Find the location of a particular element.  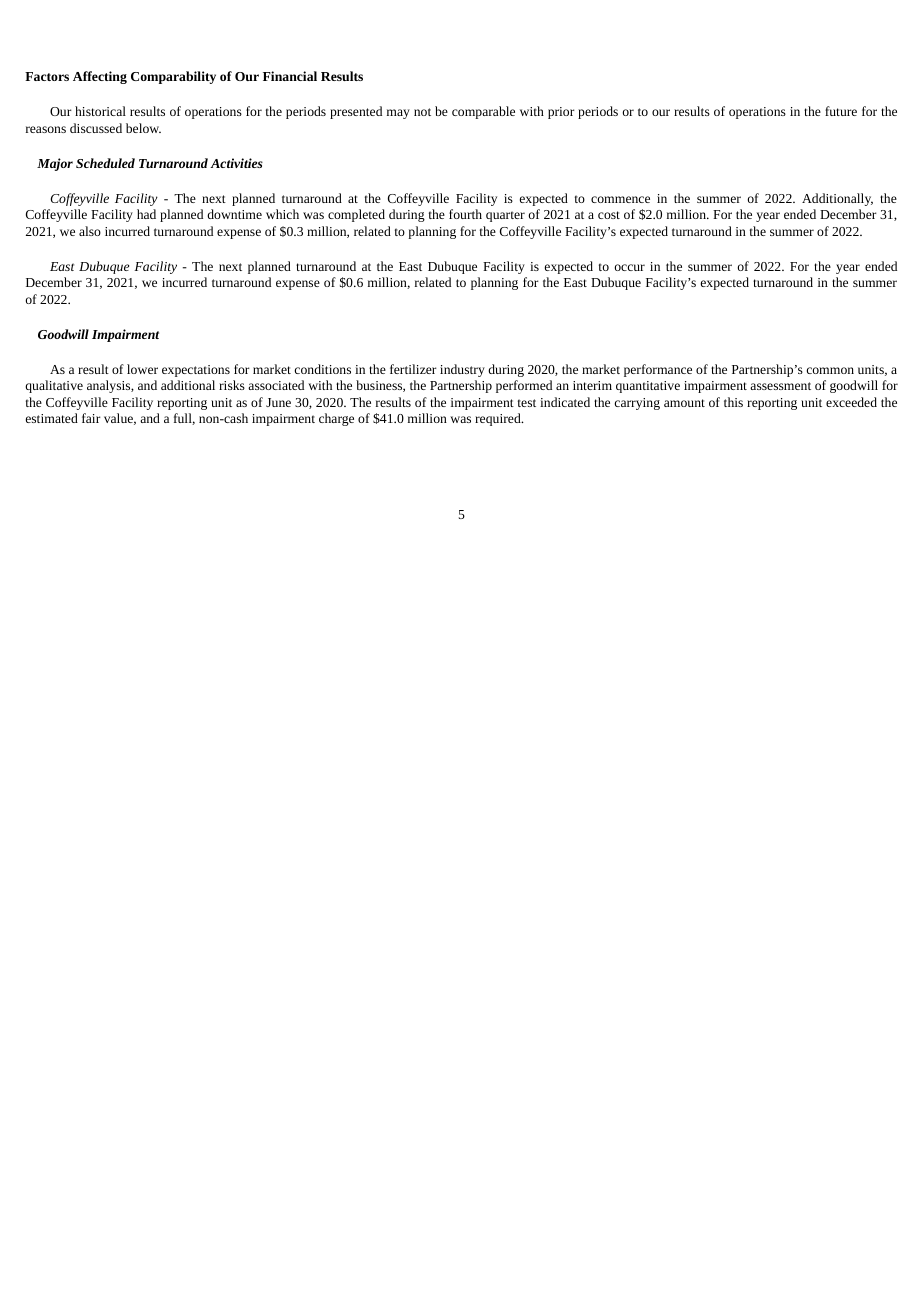

Scheduled is located at coordinates (105, 163).
